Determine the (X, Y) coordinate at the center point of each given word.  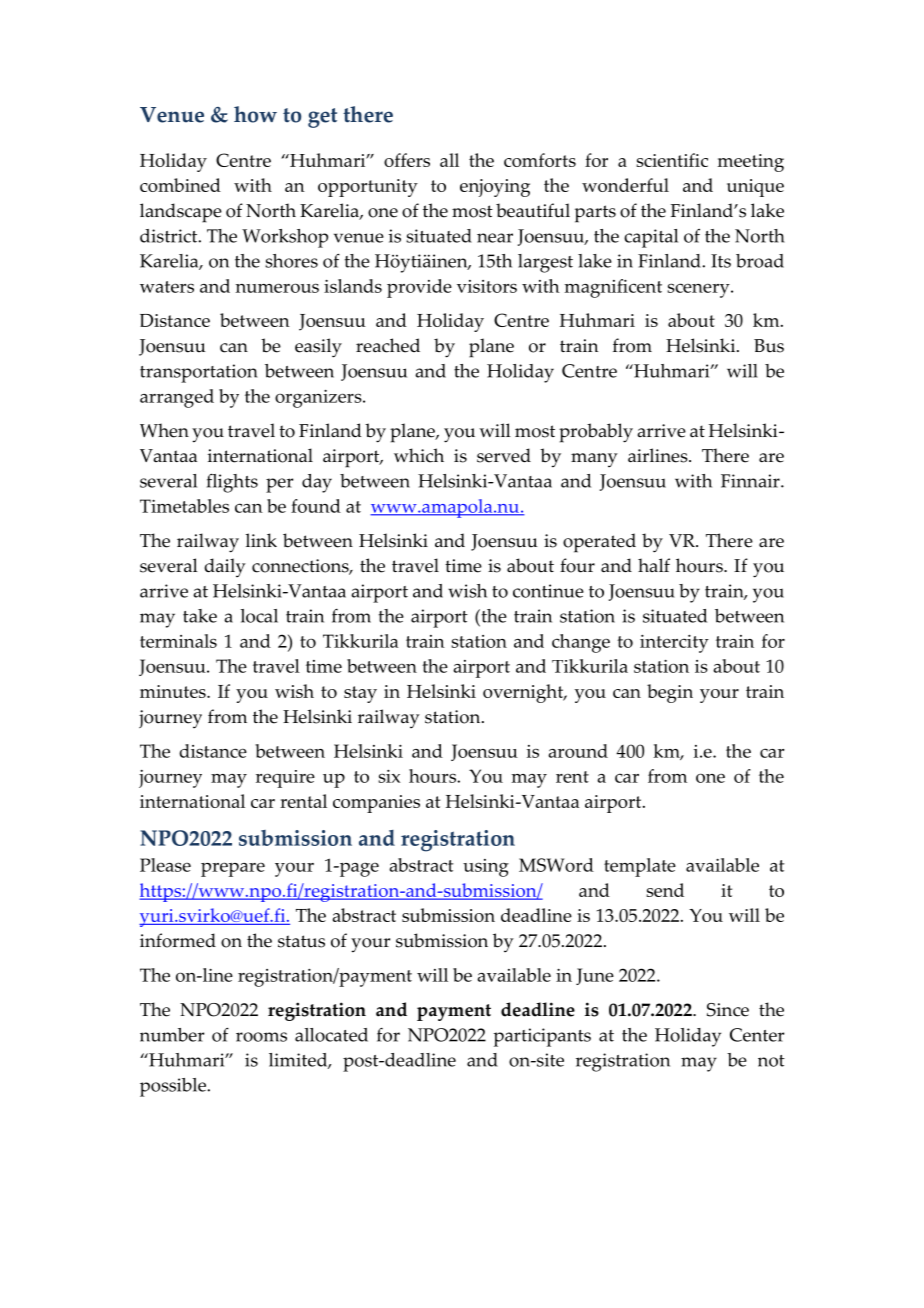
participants (542, 1037)
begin (670, 693)
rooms (261, 1037)
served (504, 455)
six (389, 776)
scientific (672, 160)
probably (596, 433)
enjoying (495, 188)
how (255, 114)
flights (232, 483)
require (285, 779)
